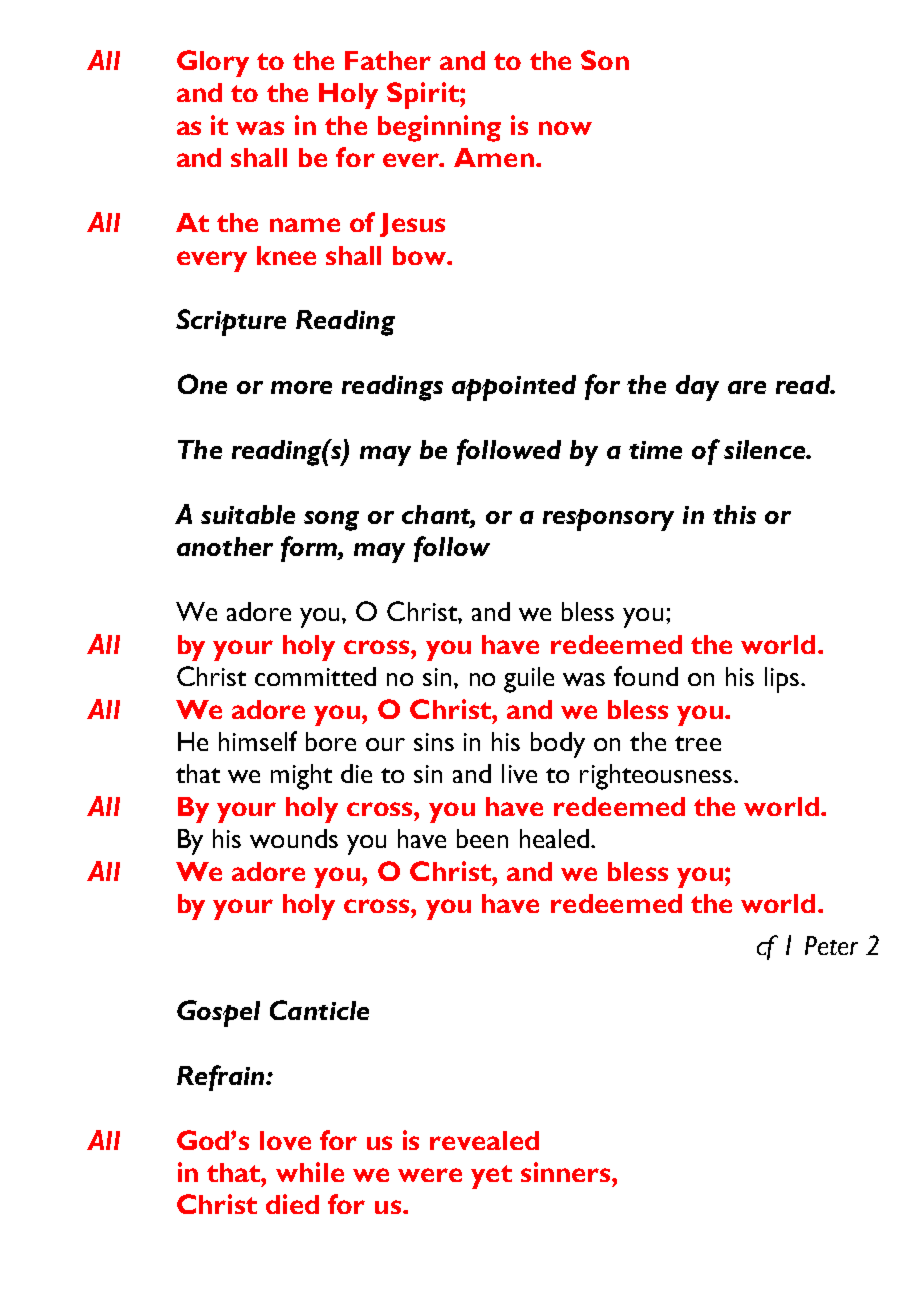  I want to click on Glory, so click(213, 63).
